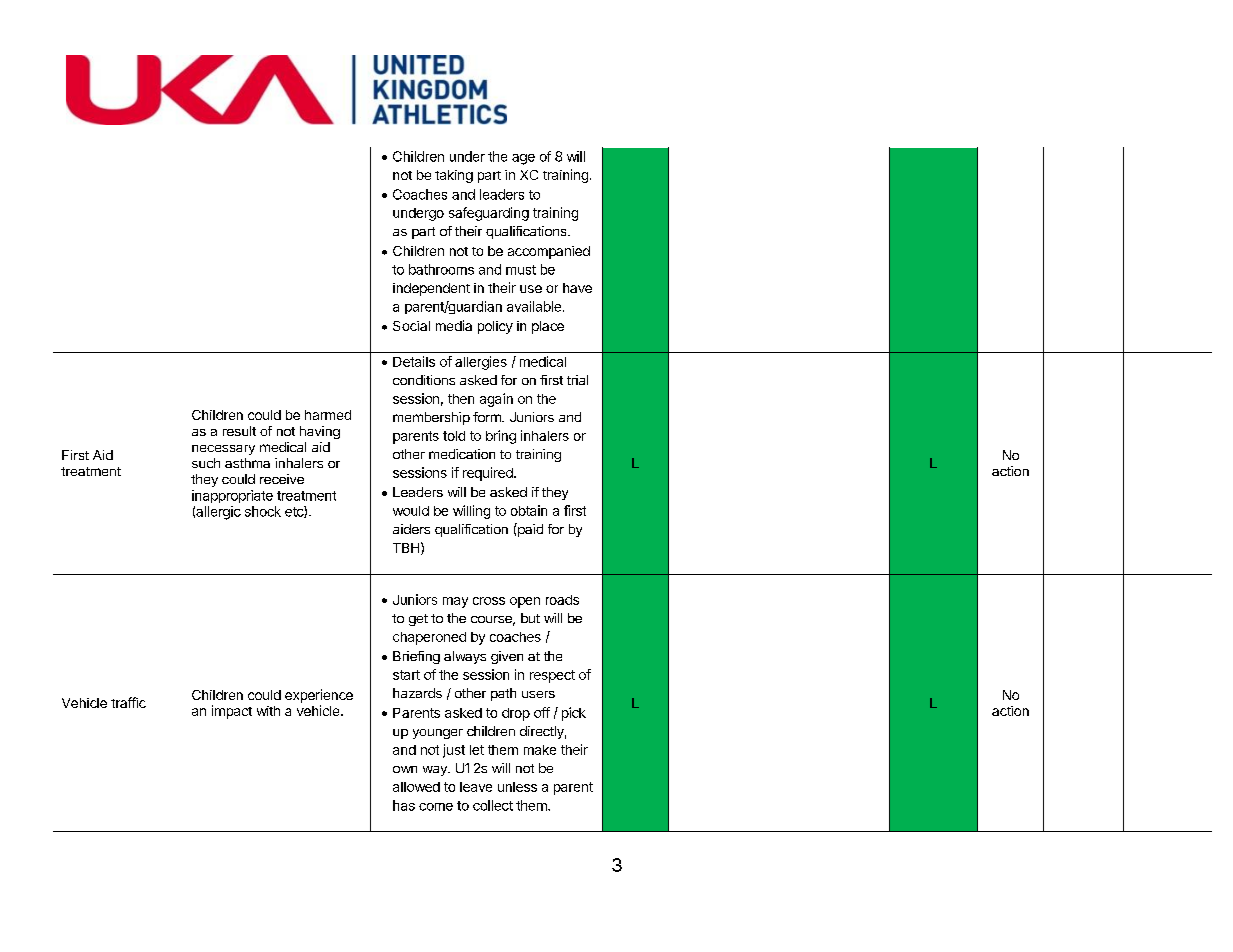 The height and width of the screenshot is (952, 1233). I want to click on impact, so click(232, 712).
